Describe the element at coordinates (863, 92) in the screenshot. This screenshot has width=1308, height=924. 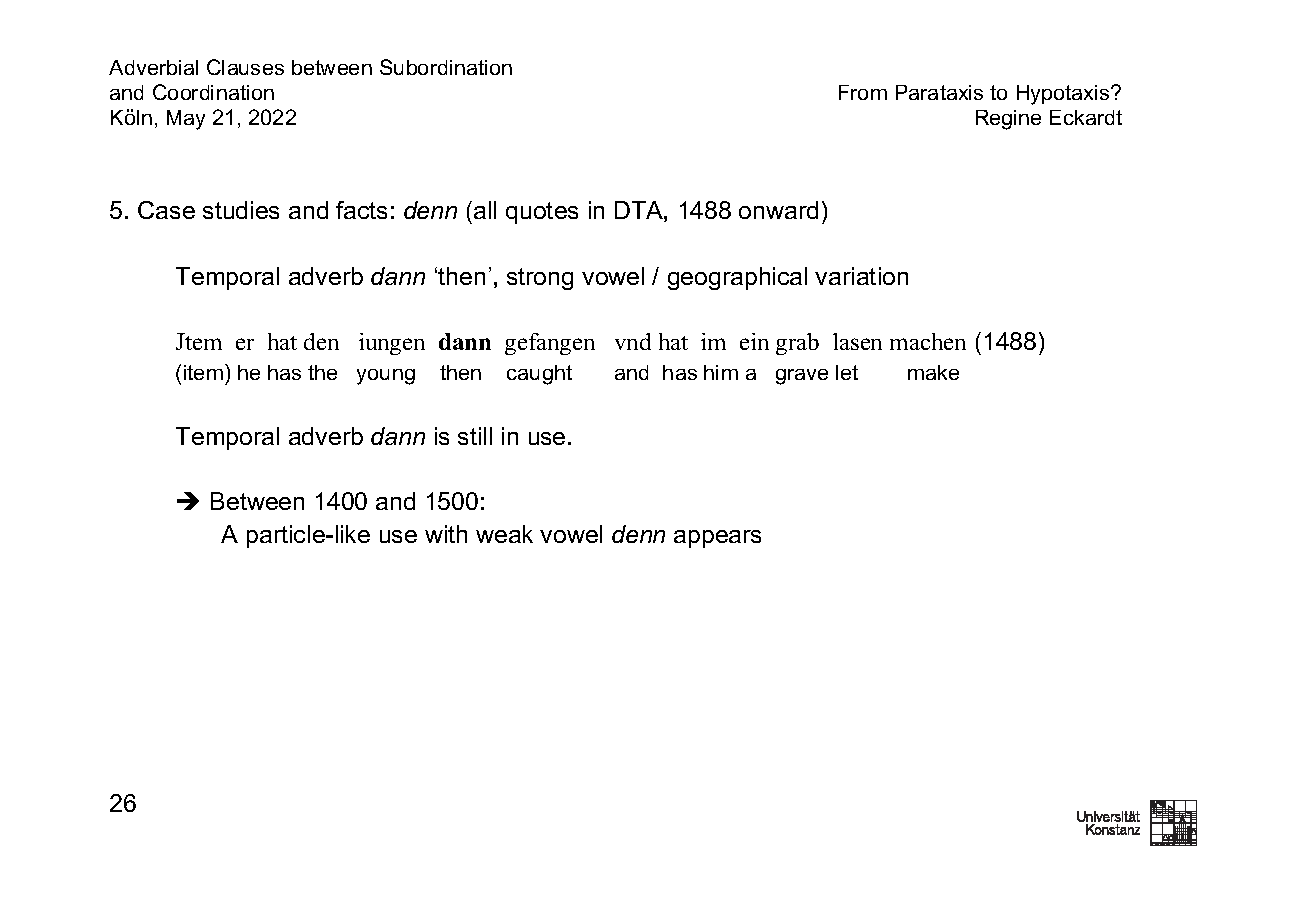
I see `From` at that location.
